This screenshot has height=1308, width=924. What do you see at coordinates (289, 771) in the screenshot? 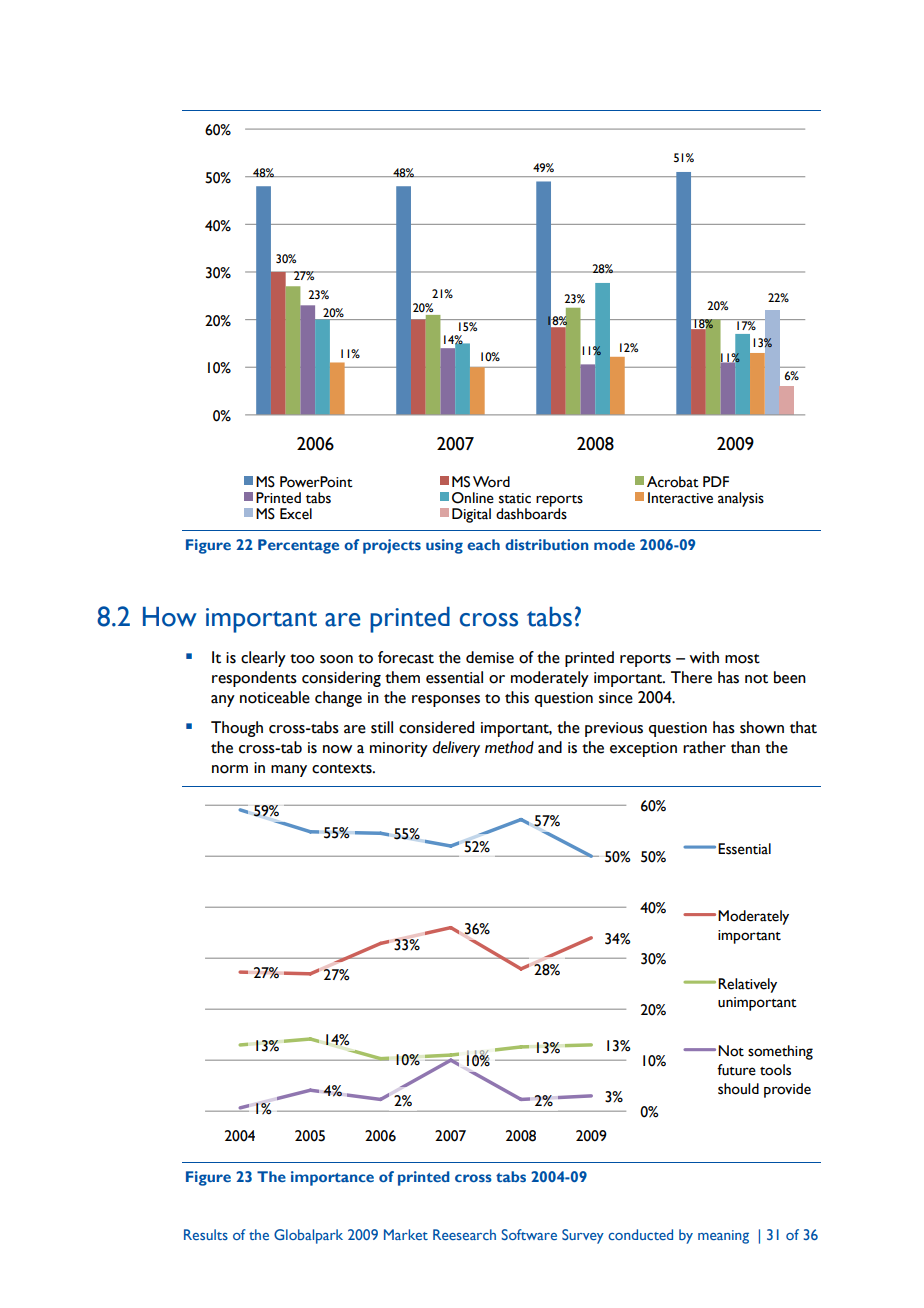
I see `many` at bounding box center [289, 771].
